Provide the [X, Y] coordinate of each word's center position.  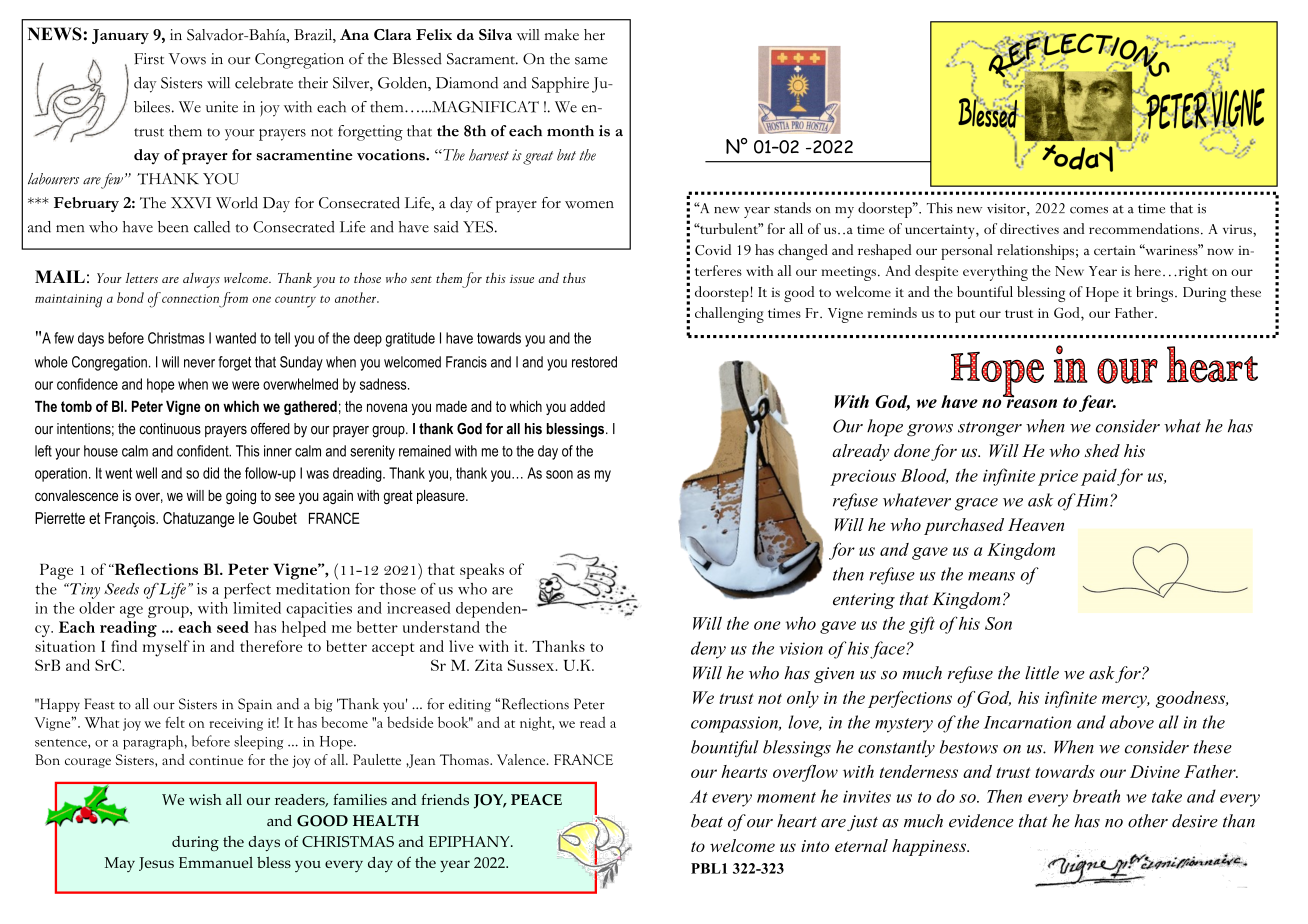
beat [707, 821]
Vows [187, 59]
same [591, 61]
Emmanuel [216, 862]
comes [1089, 210]
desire [1195, 821]
